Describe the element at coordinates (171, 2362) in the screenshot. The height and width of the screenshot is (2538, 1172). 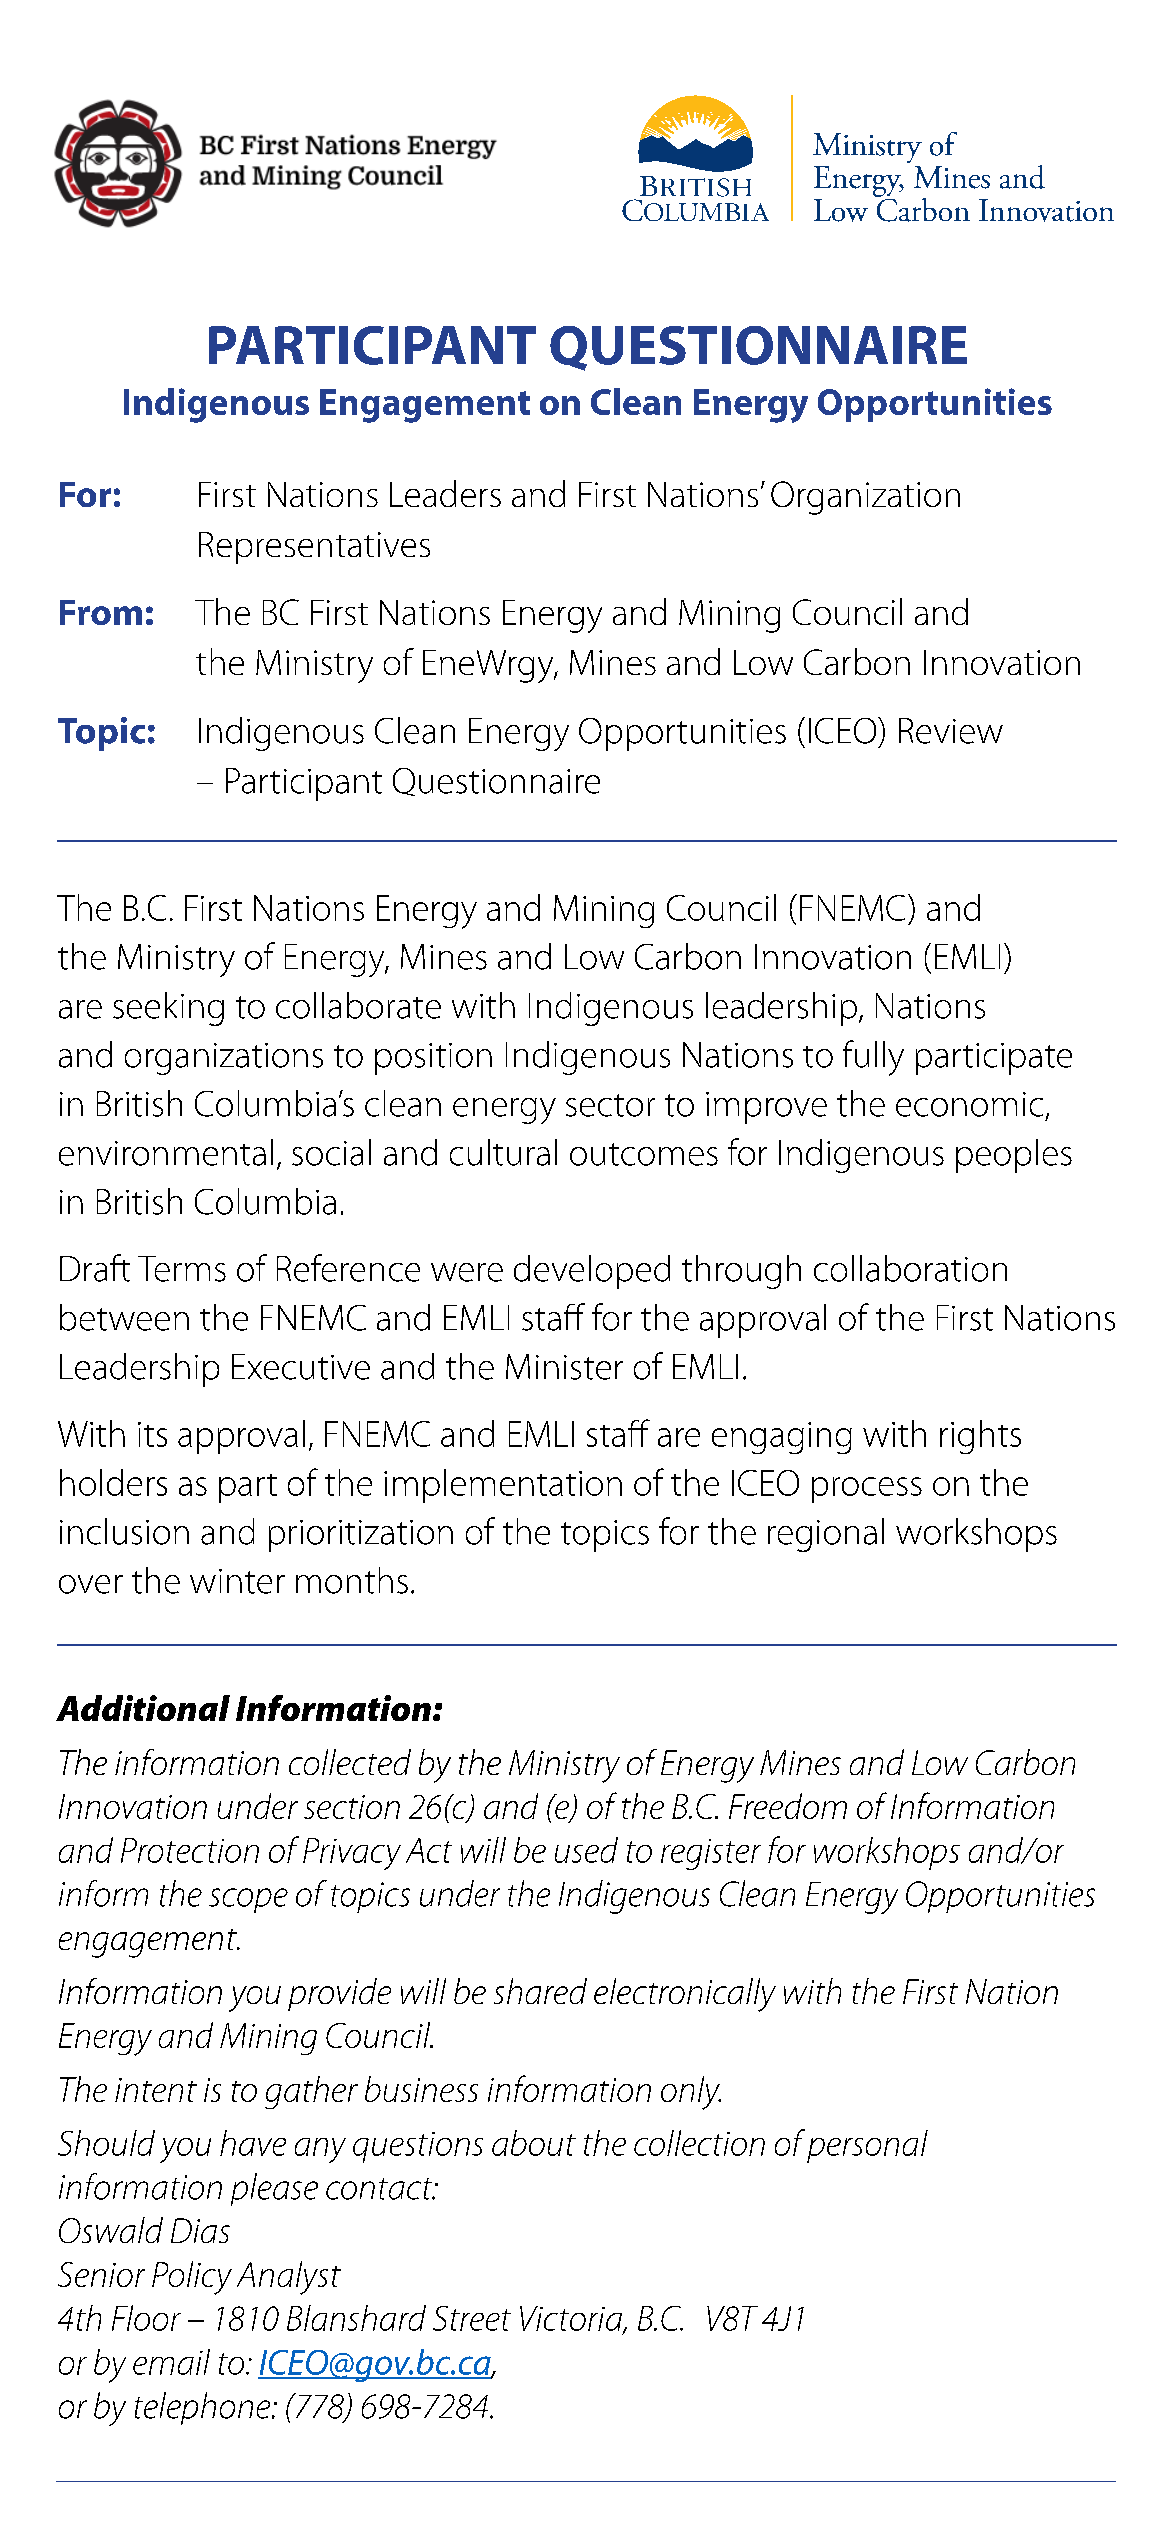
I see `email` at that location.
